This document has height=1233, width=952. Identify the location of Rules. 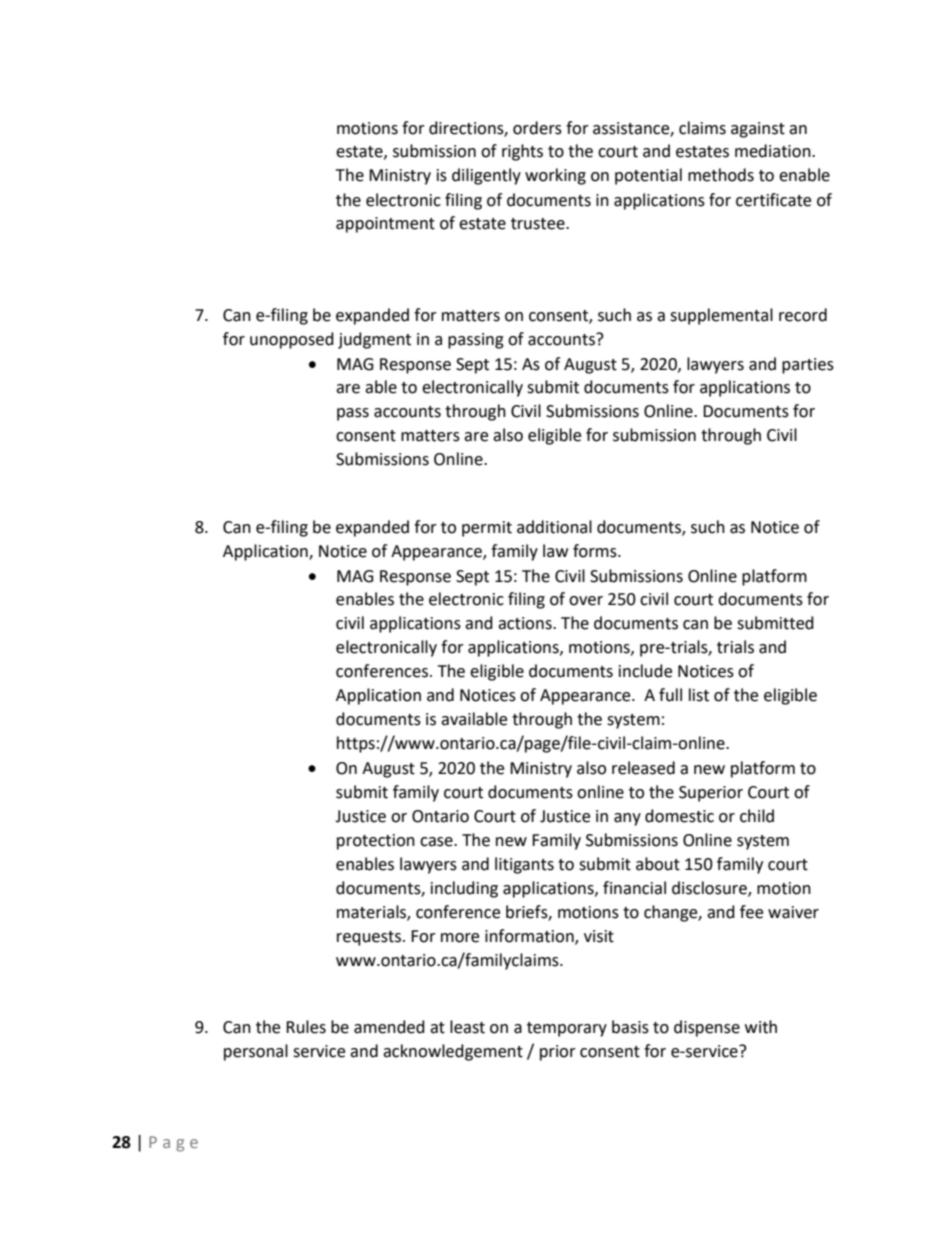
(306, 1027).
